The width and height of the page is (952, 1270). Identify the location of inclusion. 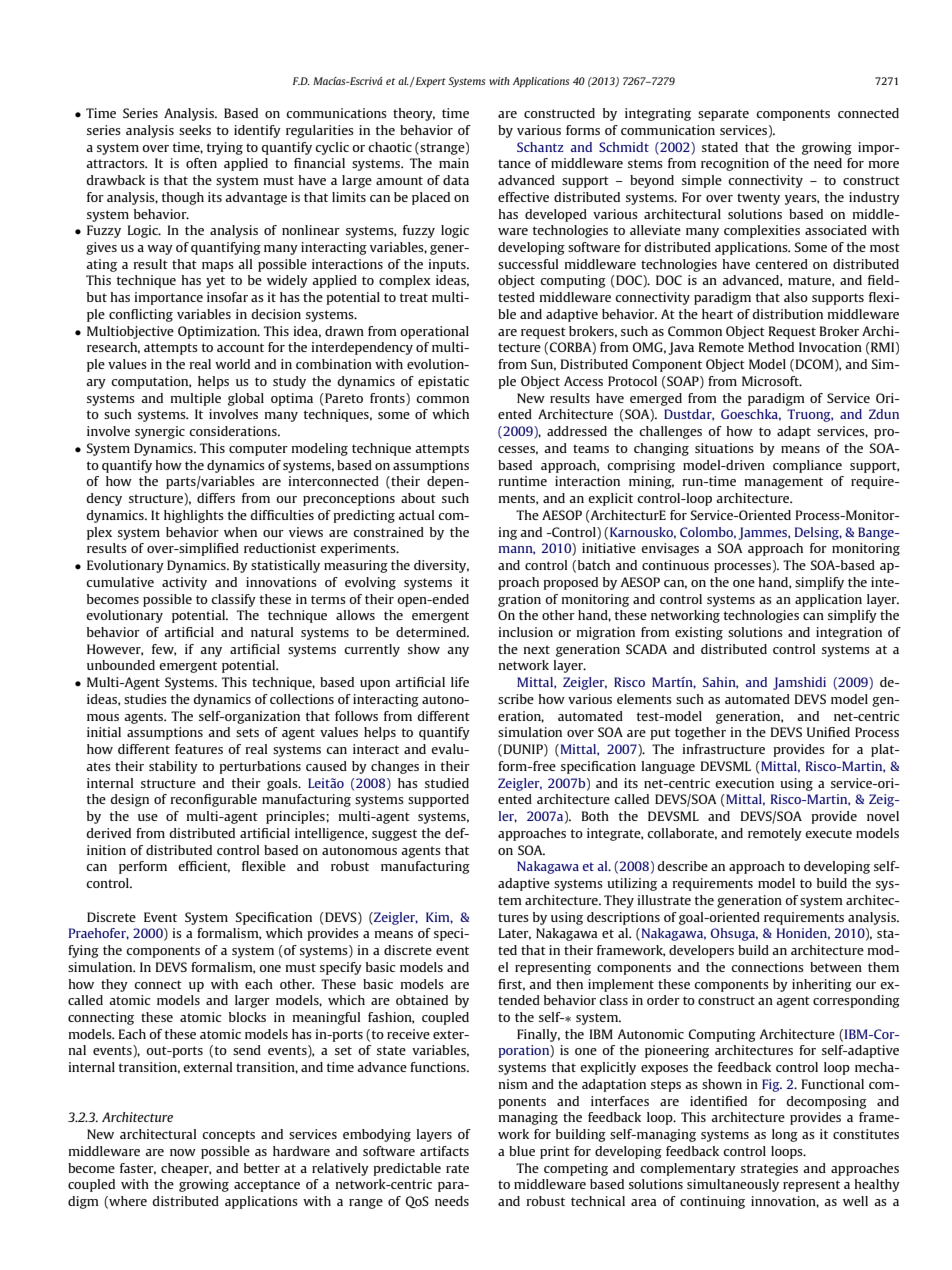
(525, 632).
